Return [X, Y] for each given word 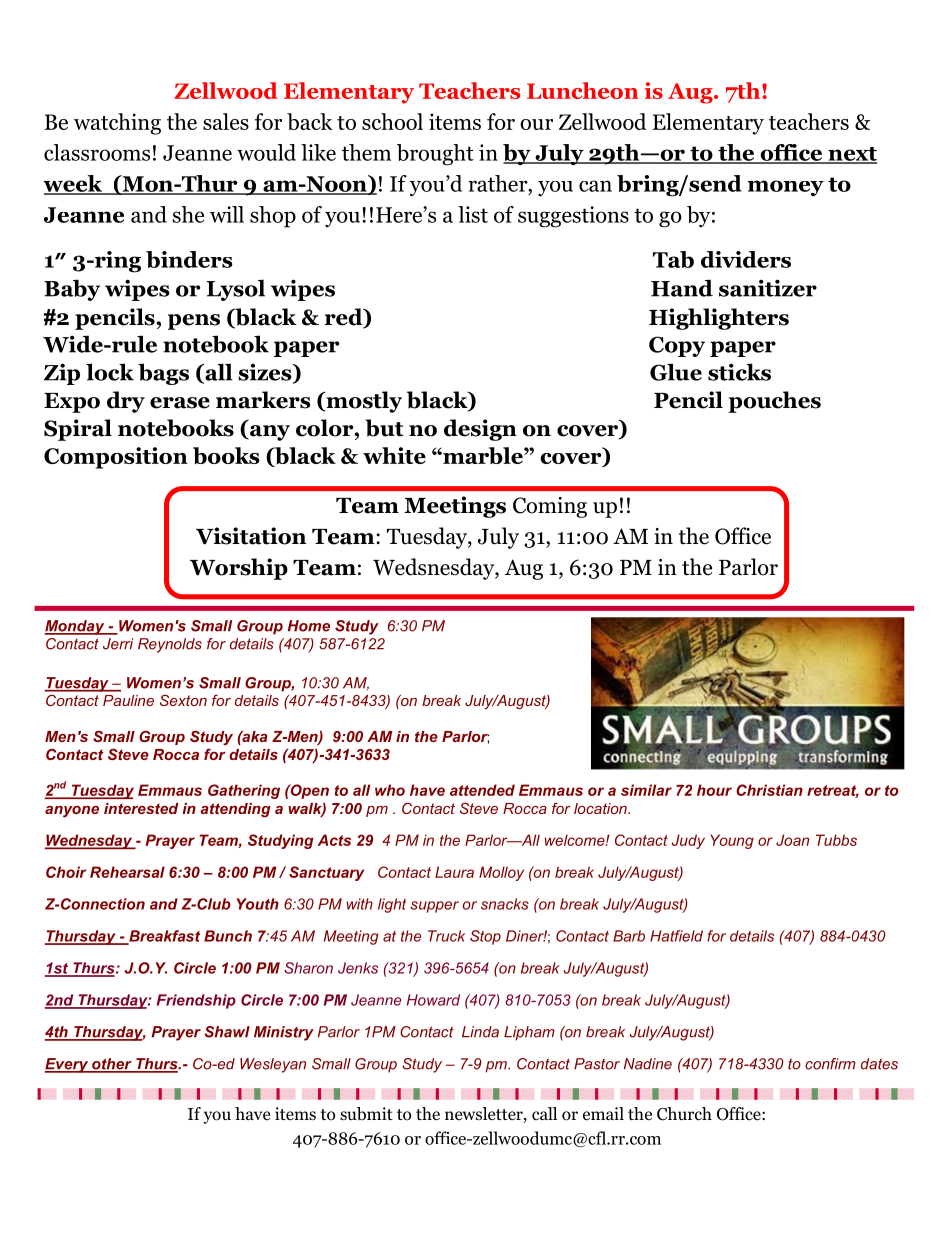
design [480, 430]
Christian [769, 790]
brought [435, 155]
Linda [480, 1032]
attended [482, 790]
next [851, 155]
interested [141, 808]
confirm [830, 1064]
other [112, 1065]
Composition [116, 458]
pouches [774, 402]
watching [117, 124]
